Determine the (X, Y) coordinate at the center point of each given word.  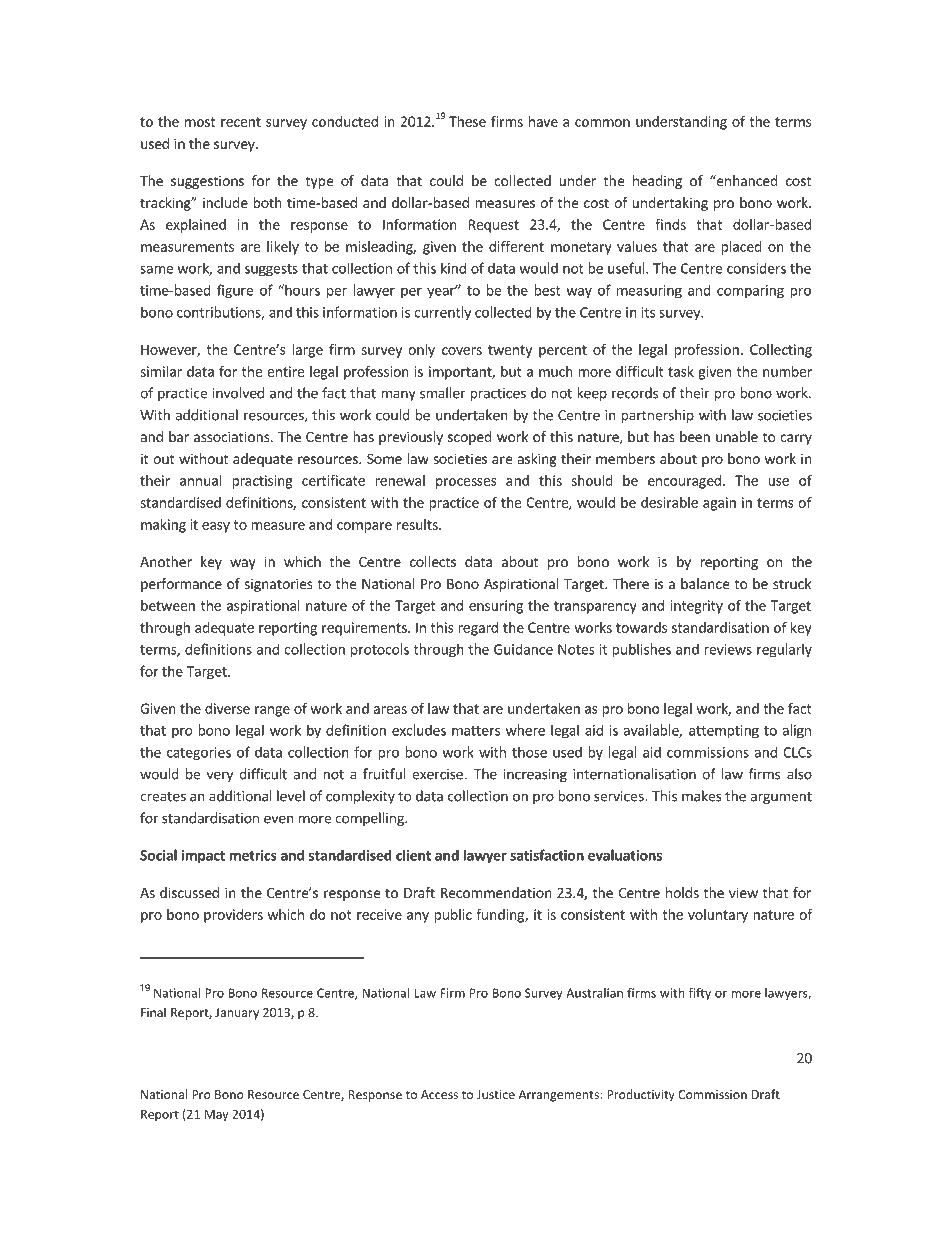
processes (466, 483)
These (467, 121)
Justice (496, 1094)
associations (233, 436)
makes (702, 796)
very (220, 776)
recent (241, 122)
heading (657, 182)
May (217, 1116)
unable (737, 436)
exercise (437, 774)
